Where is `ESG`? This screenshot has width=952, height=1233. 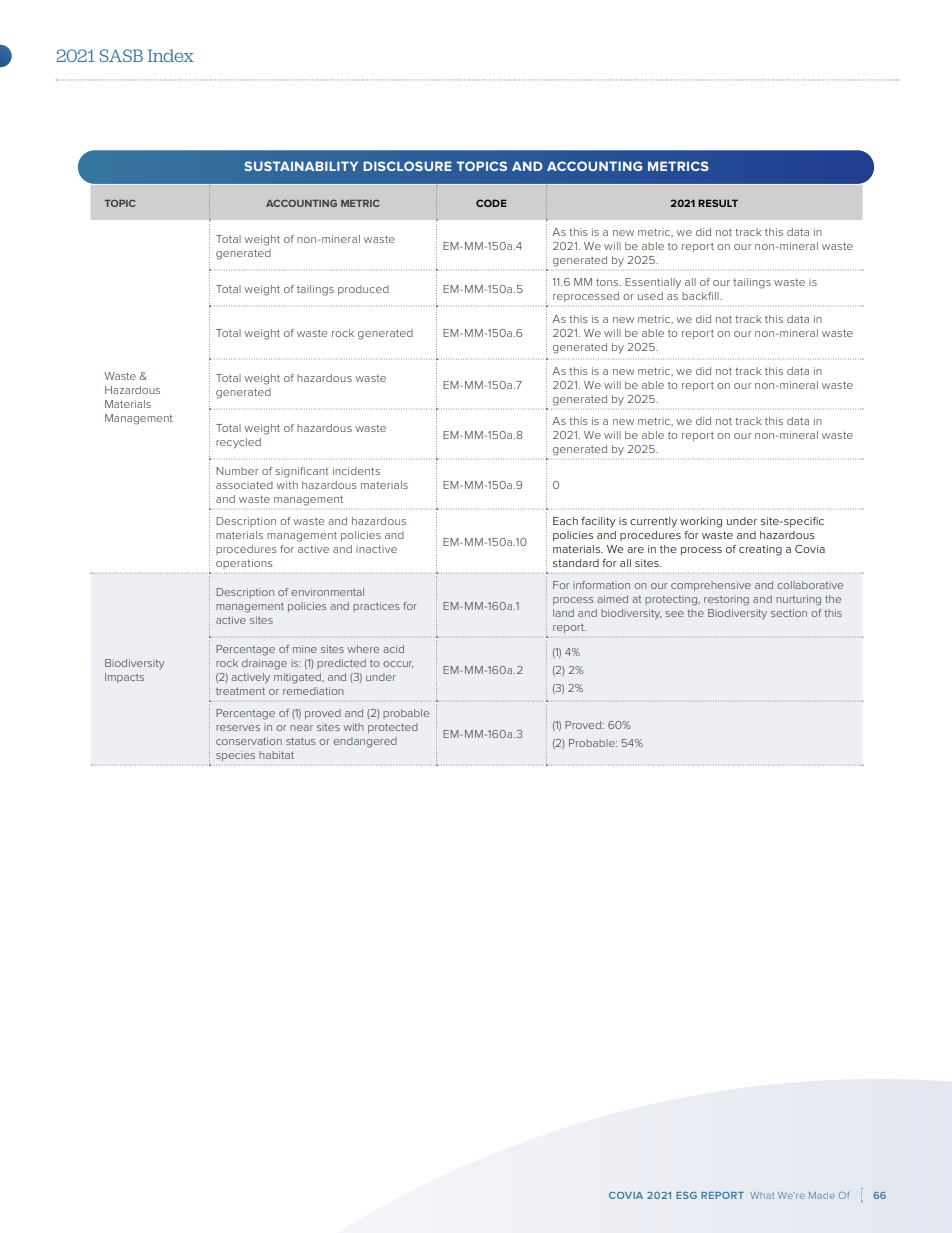
ESG is located at coordinates (686, 1195).
